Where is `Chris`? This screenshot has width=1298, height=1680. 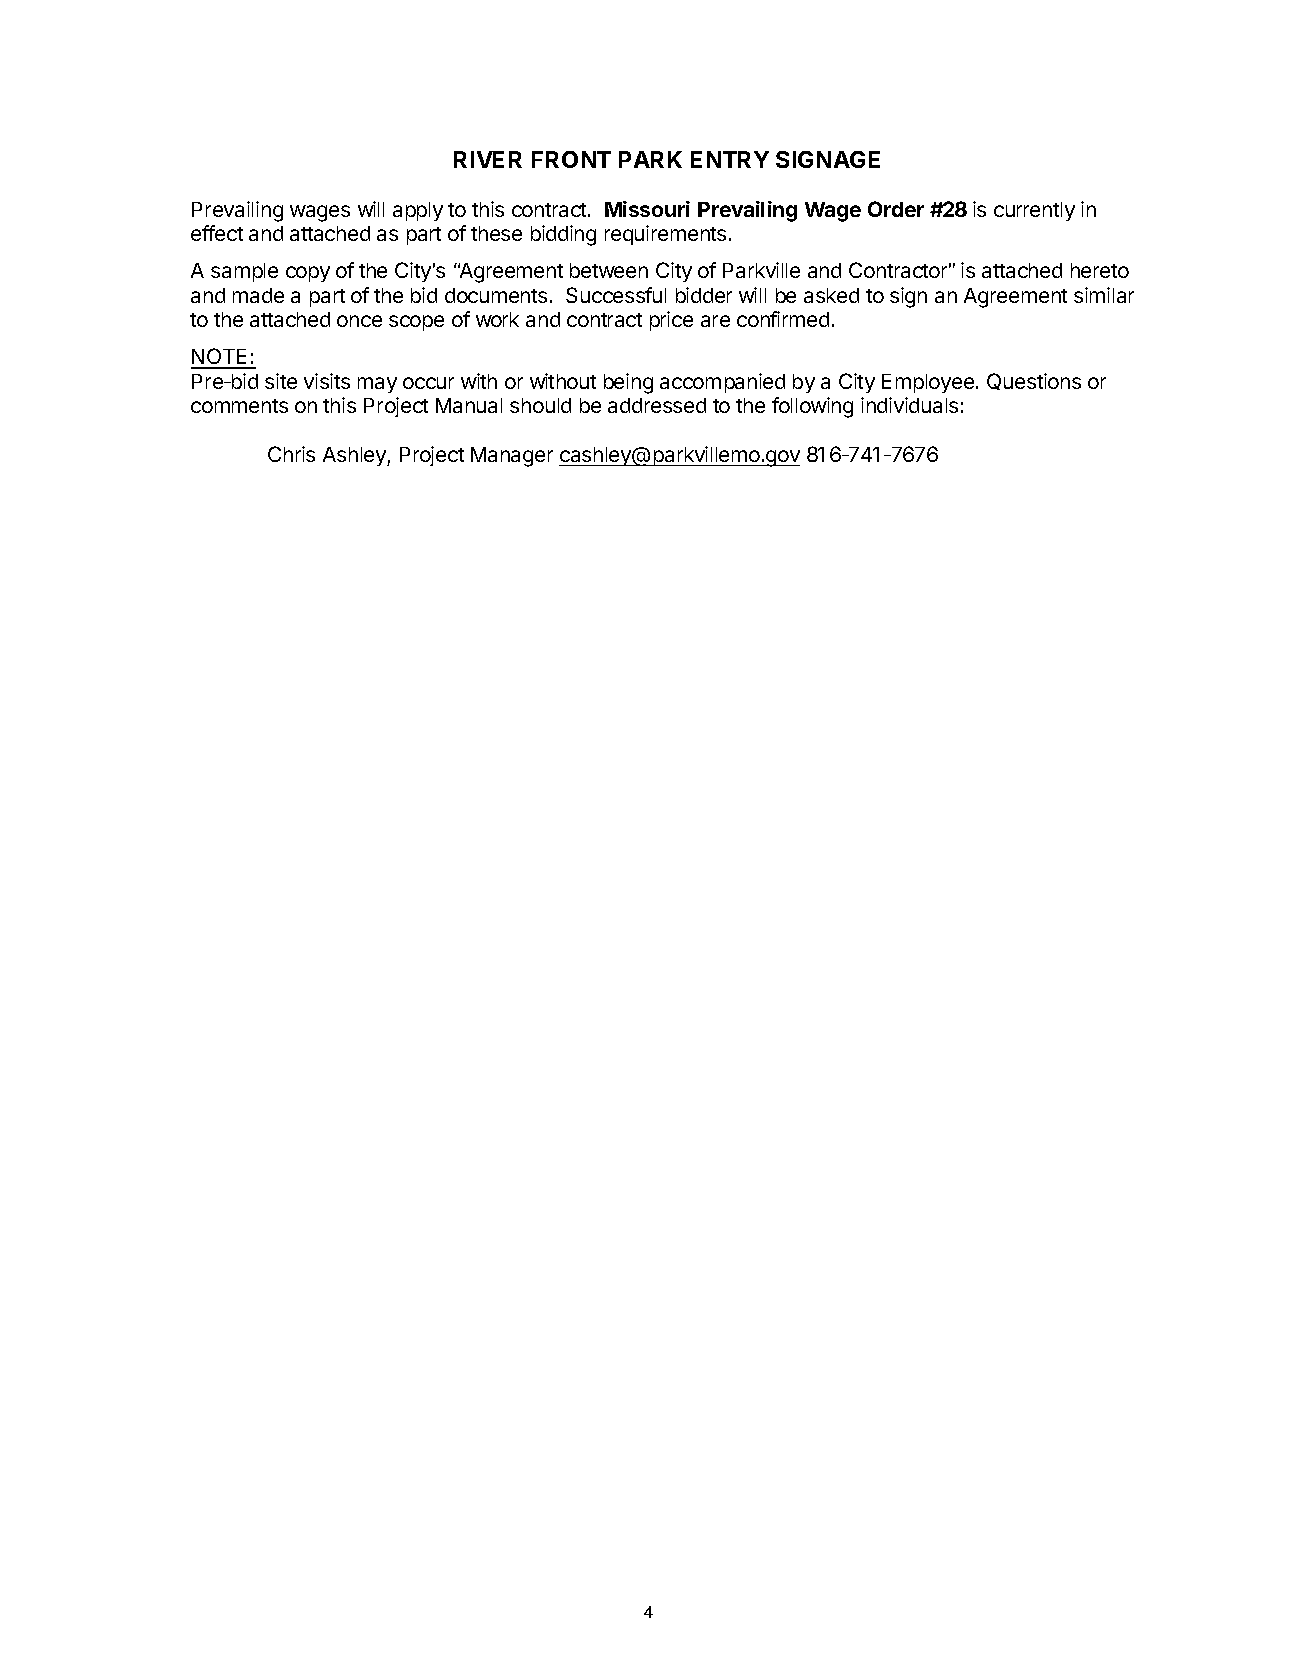 Chris is located at coordinates (291, 454).
